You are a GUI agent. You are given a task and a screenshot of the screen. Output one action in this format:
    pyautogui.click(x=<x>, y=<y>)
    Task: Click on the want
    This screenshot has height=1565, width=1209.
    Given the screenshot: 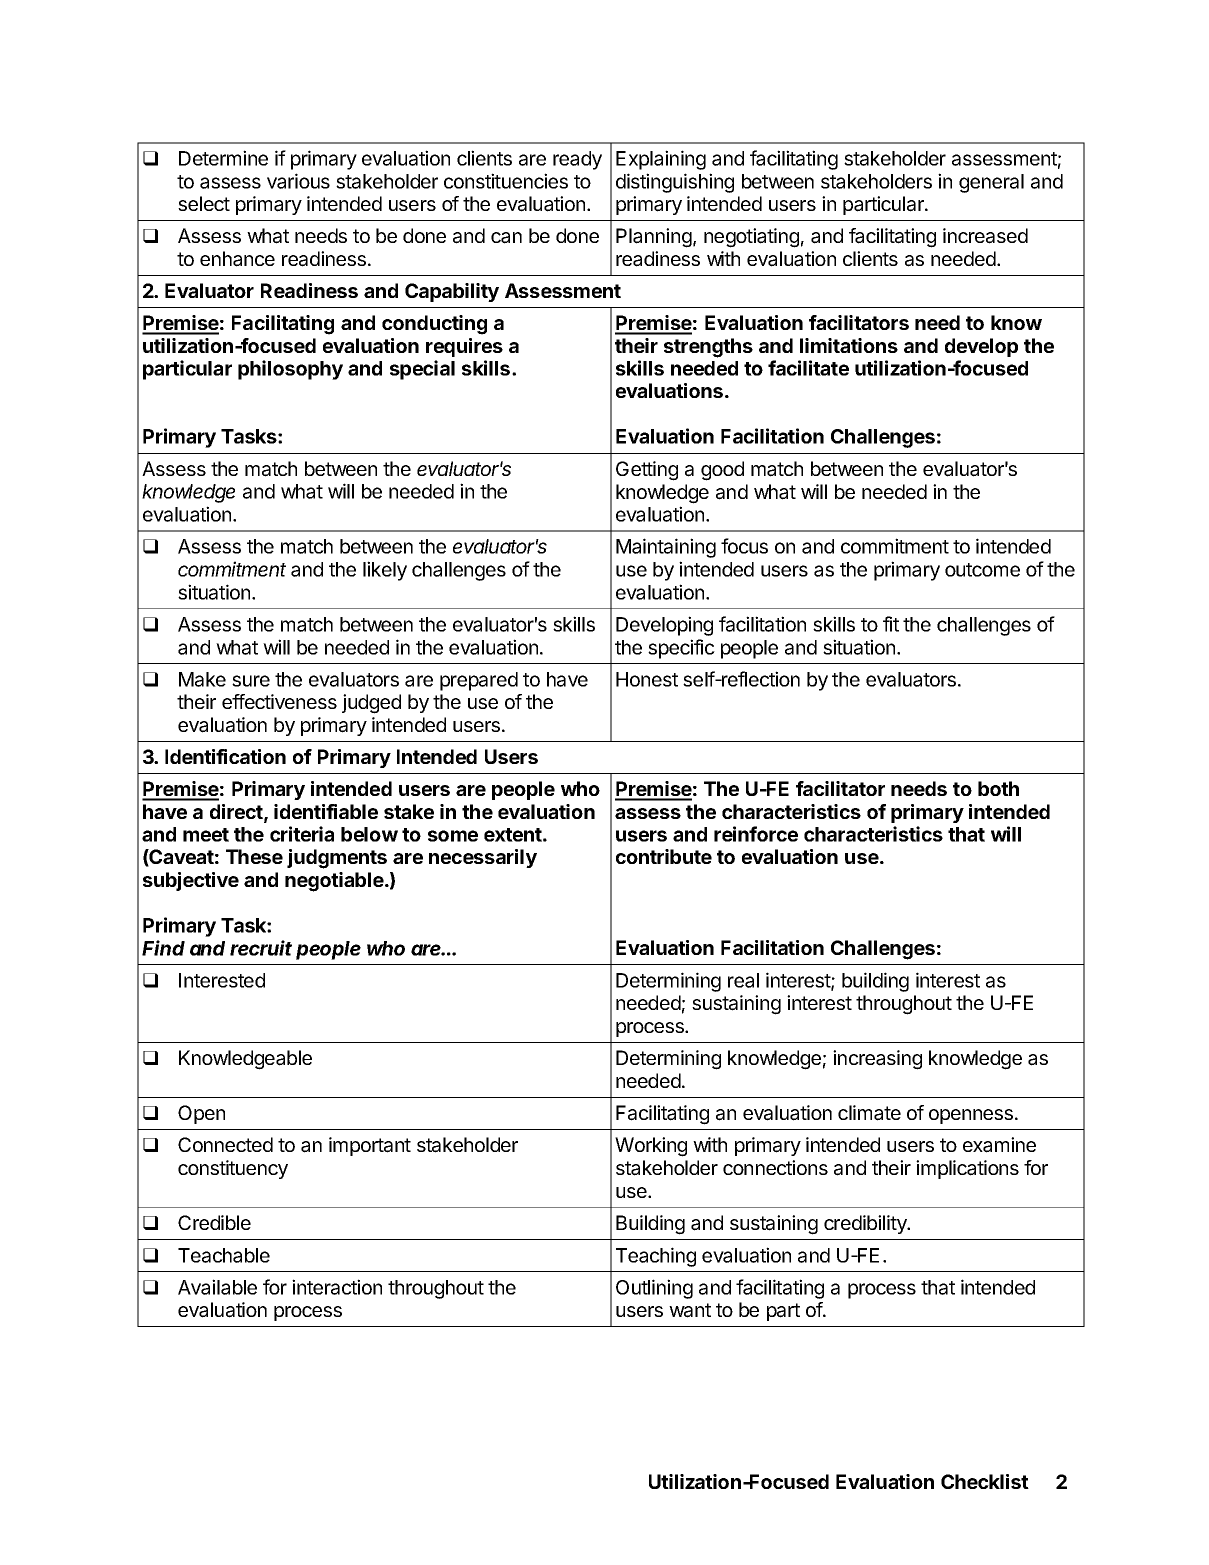 What is the action you would take?
    pyautogui.click(x=690, y=1310)
